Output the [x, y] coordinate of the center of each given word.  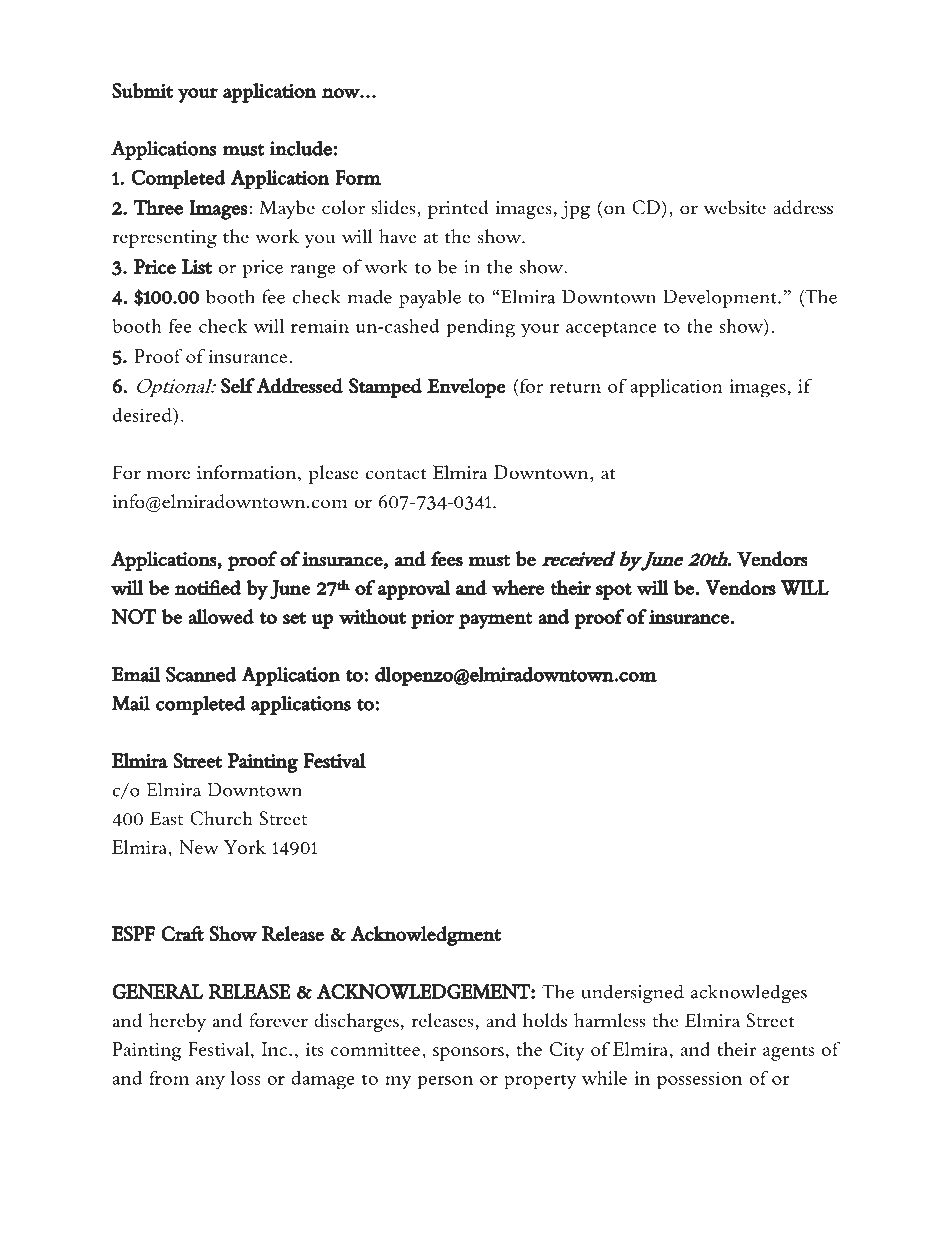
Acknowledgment [426, 936]
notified [208, 587]
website [735, 207]
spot [614, 591]
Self [238, 386]
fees [447, 559]
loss [245, 1078]
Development [721, 298]
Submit [142, 90]
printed [458, 209]
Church [221, 818]
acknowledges [749, 993]
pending [481, 328]
